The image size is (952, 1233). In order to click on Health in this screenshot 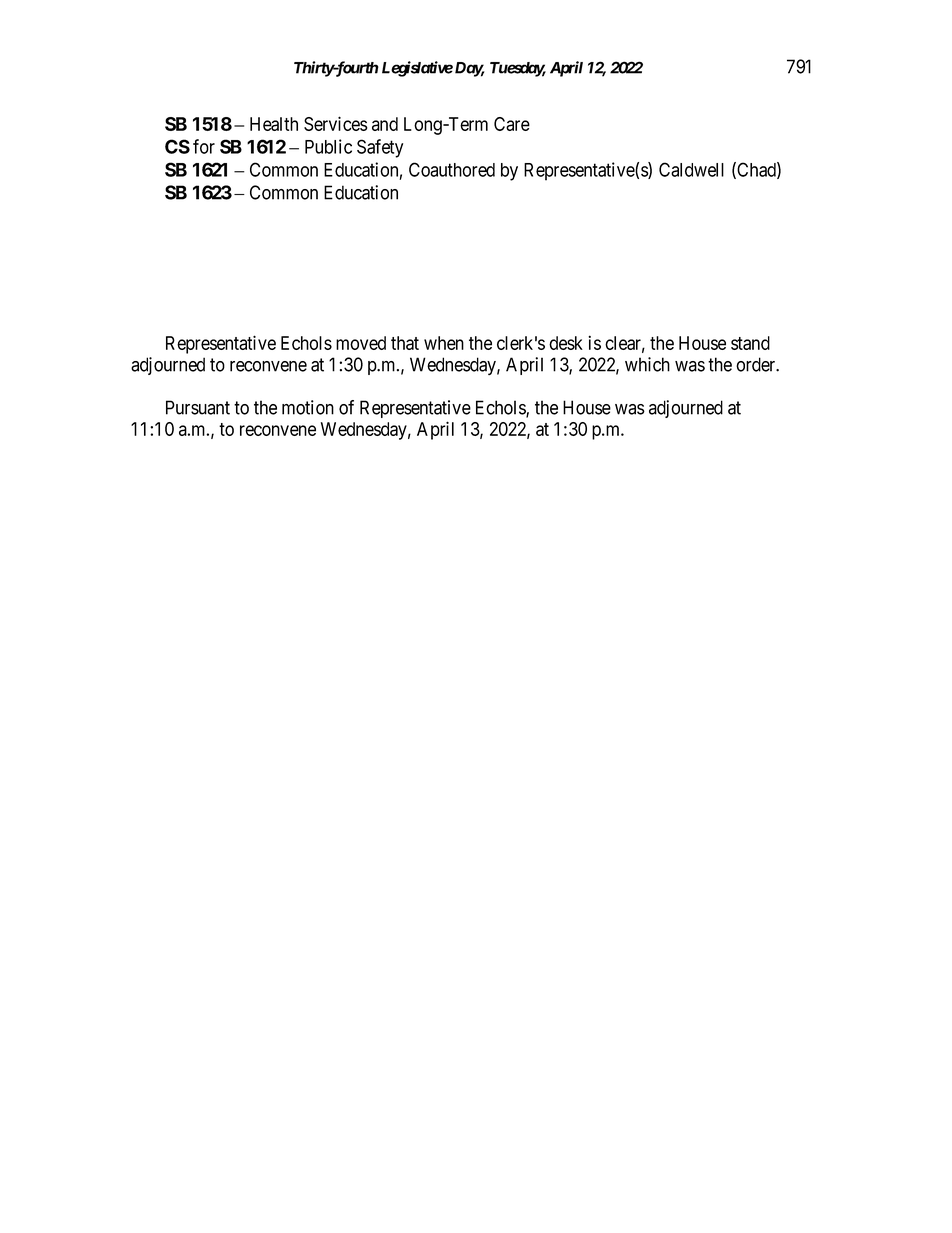, I will do `click(274, 124)`.
